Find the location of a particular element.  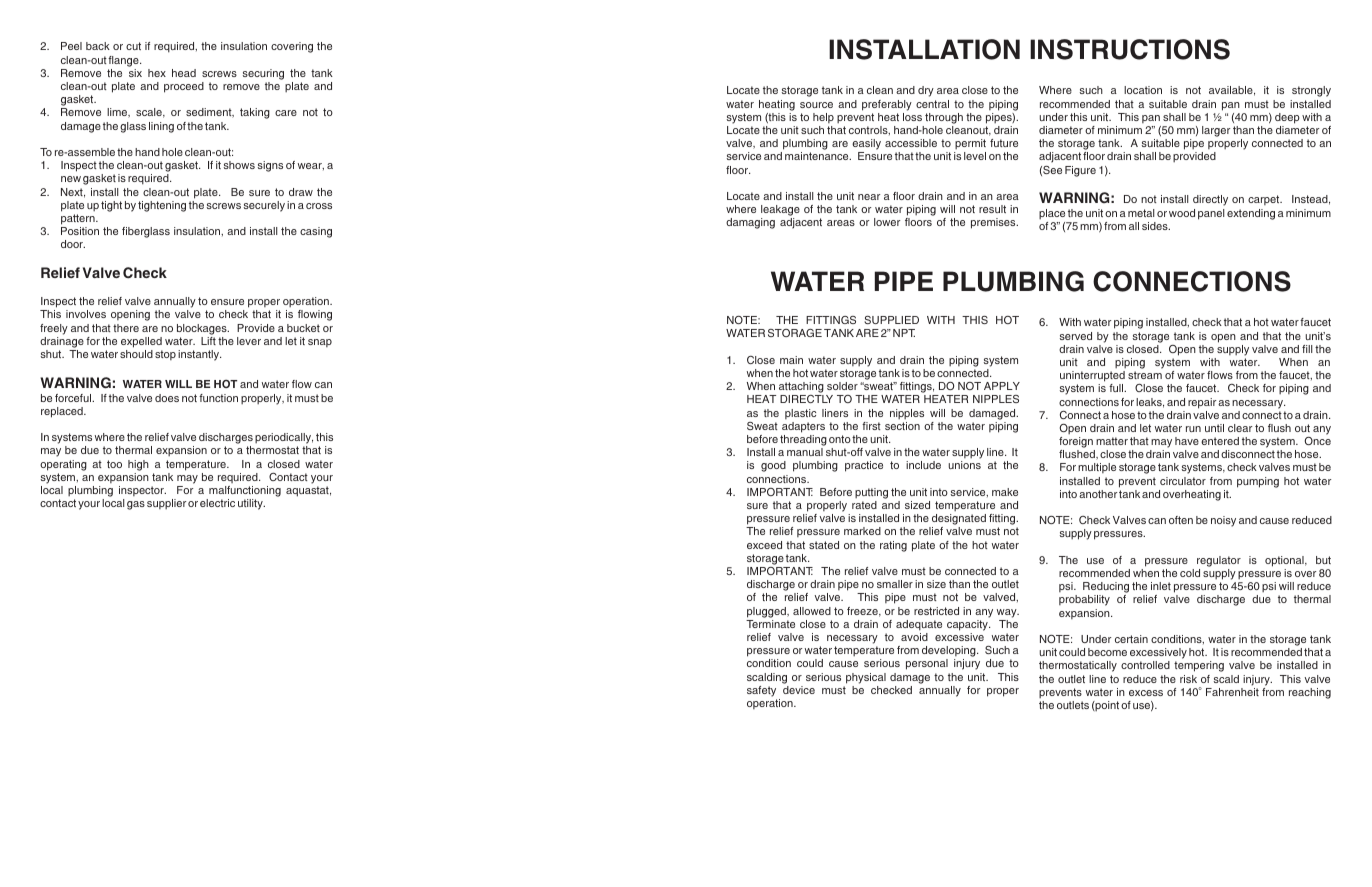

sides is located at coordinates (1156, 226).
